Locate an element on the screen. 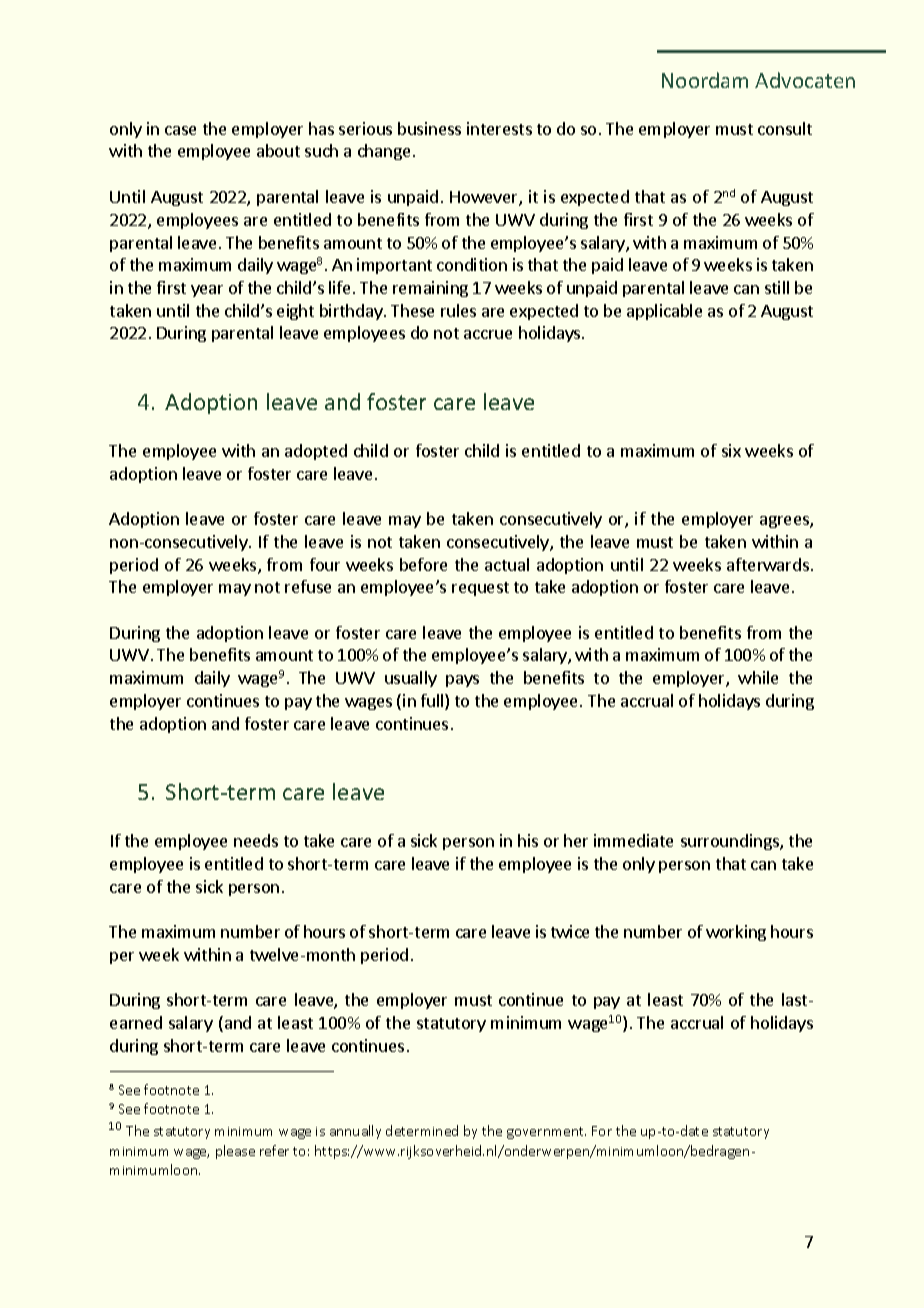  about is located at coordinates (278, 150).
